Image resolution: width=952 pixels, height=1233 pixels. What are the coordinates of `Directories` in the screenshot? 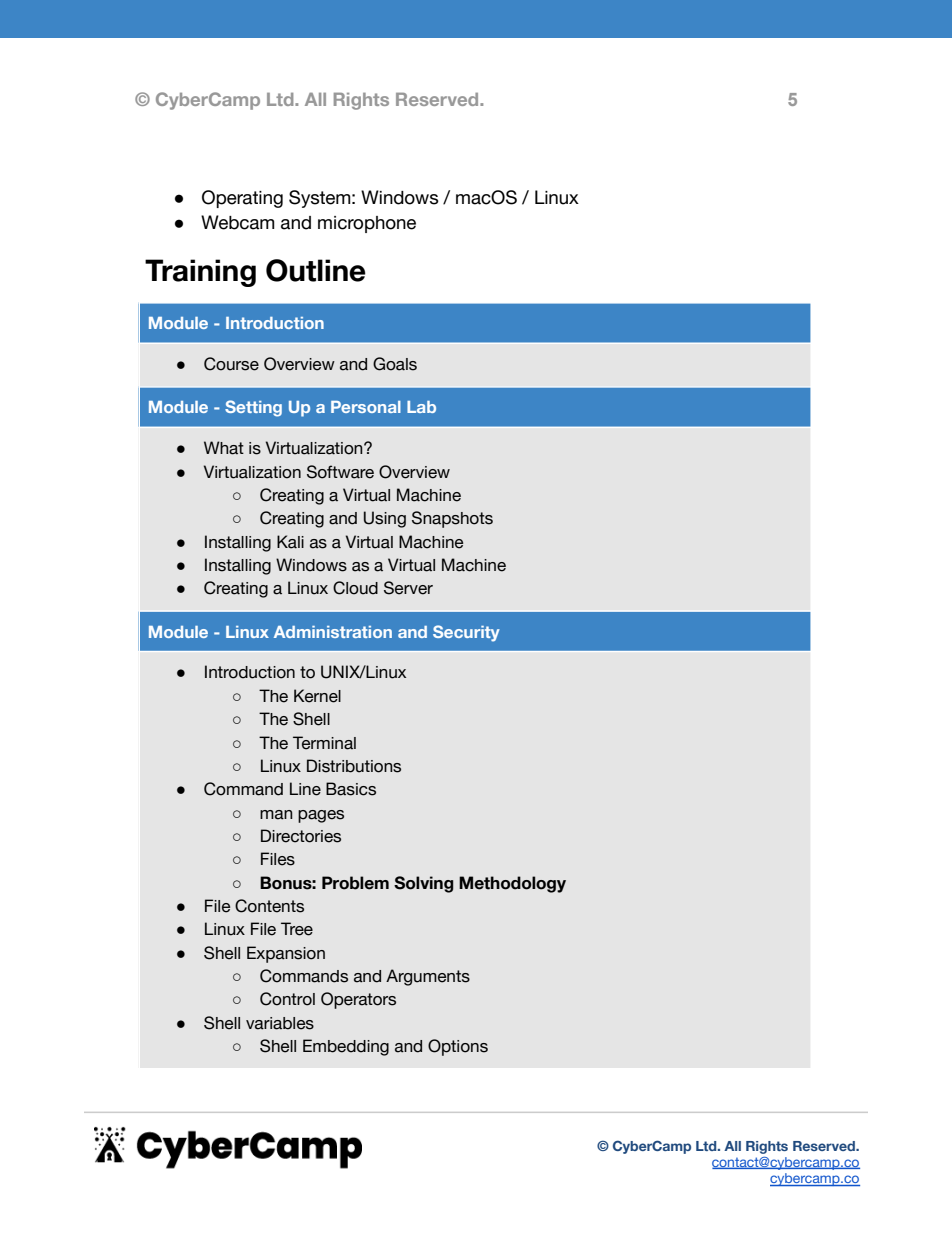 It's located at (301, 836).
